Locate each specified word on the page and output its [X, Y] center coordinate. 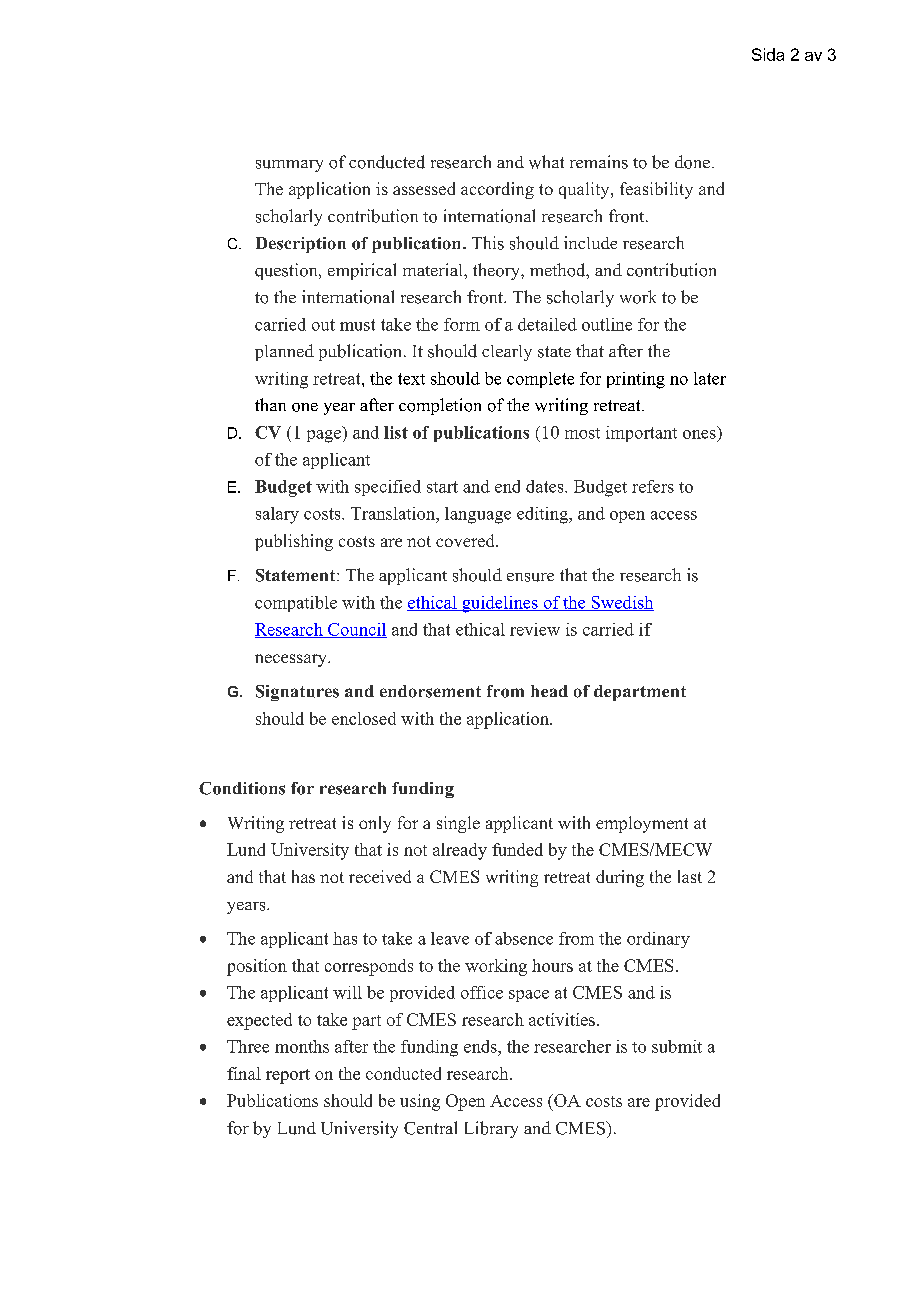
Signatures [297, 693]
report [288, 1076]
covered [466, 540]
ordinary [658, 940]
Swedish [621, 603]
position [257, 967]
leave [450, 938]
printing [636, 380]
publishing [294, 542]
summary [289, 166]
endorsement [430, 691]
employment [642, 824]
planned [284, 352]
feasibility [656, 190]
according [497, 190]
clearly [507, 353]
